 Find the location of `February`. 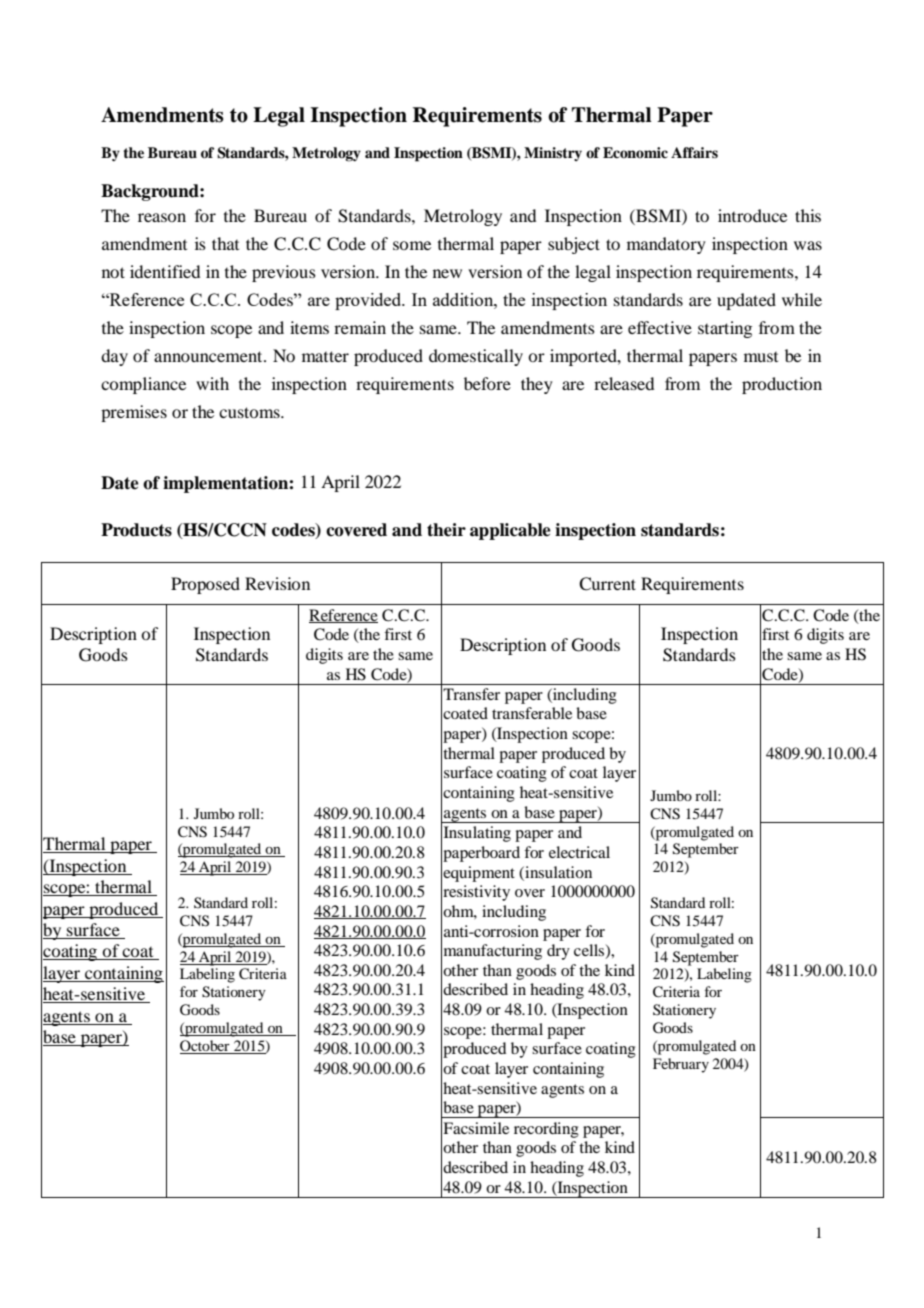

February is located at coordinates (681, 1065).
